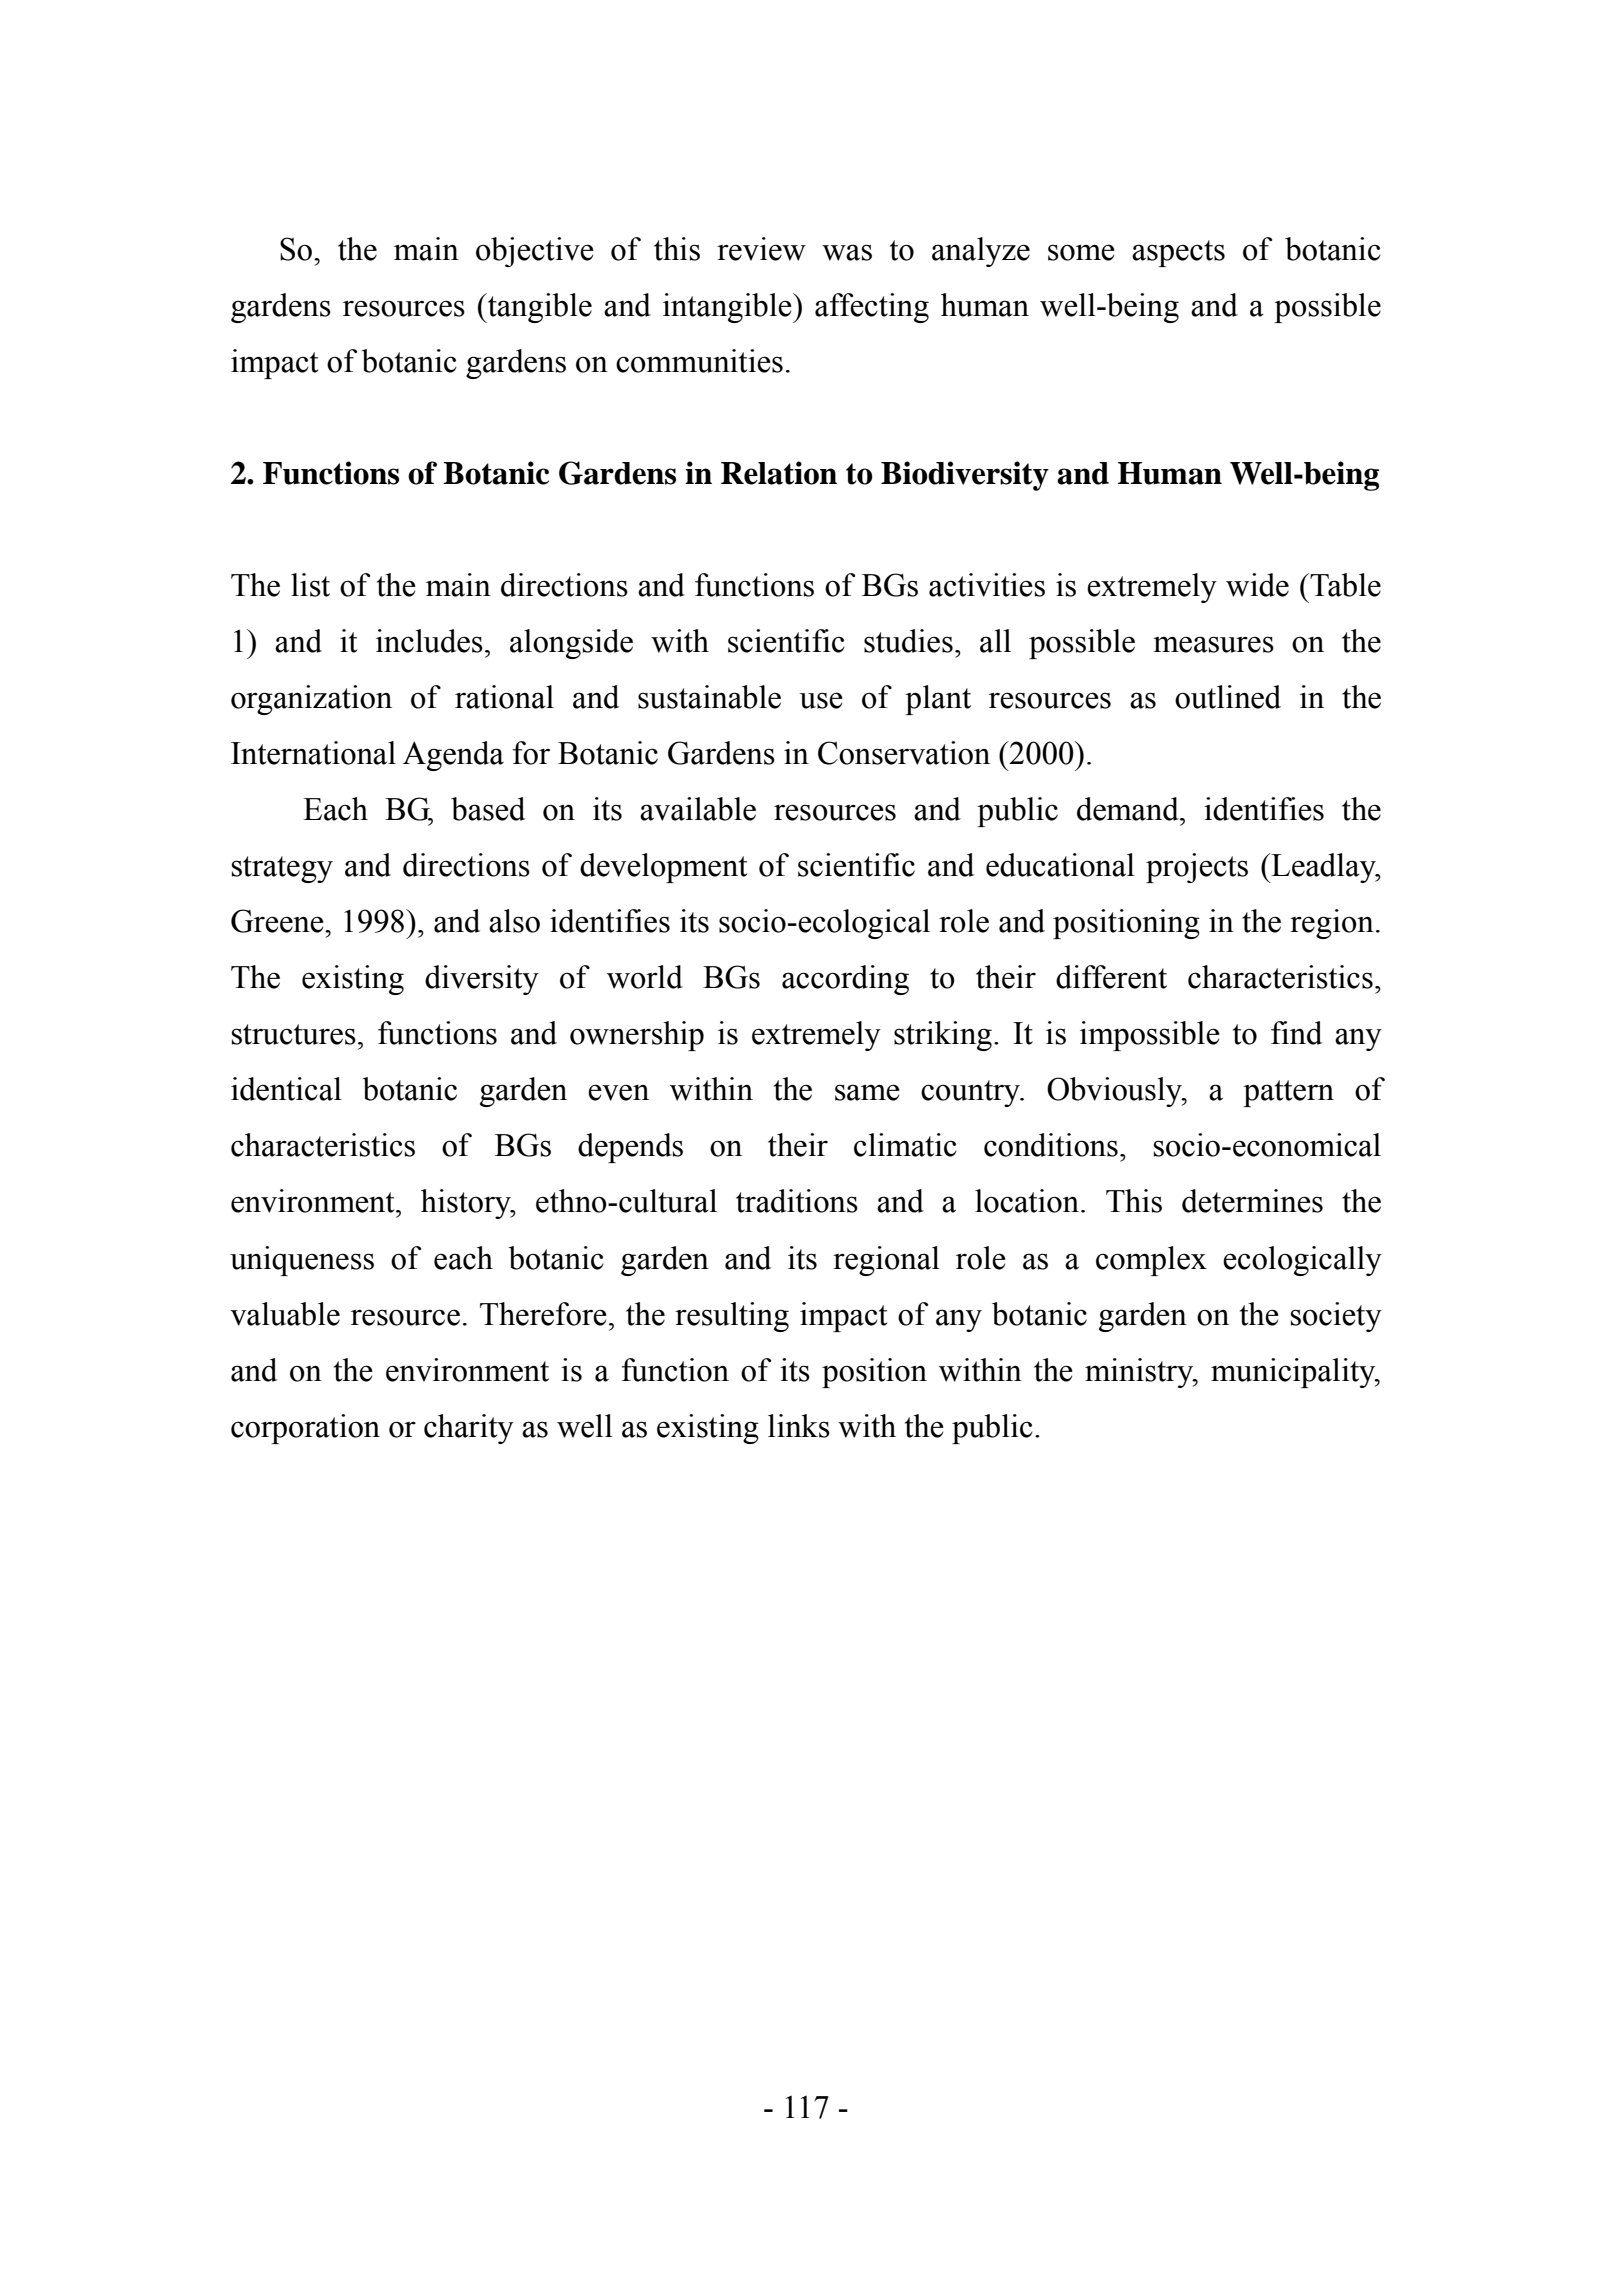 This image has height=2279, width=1611. I want to click on objective, so click(535, 252).
